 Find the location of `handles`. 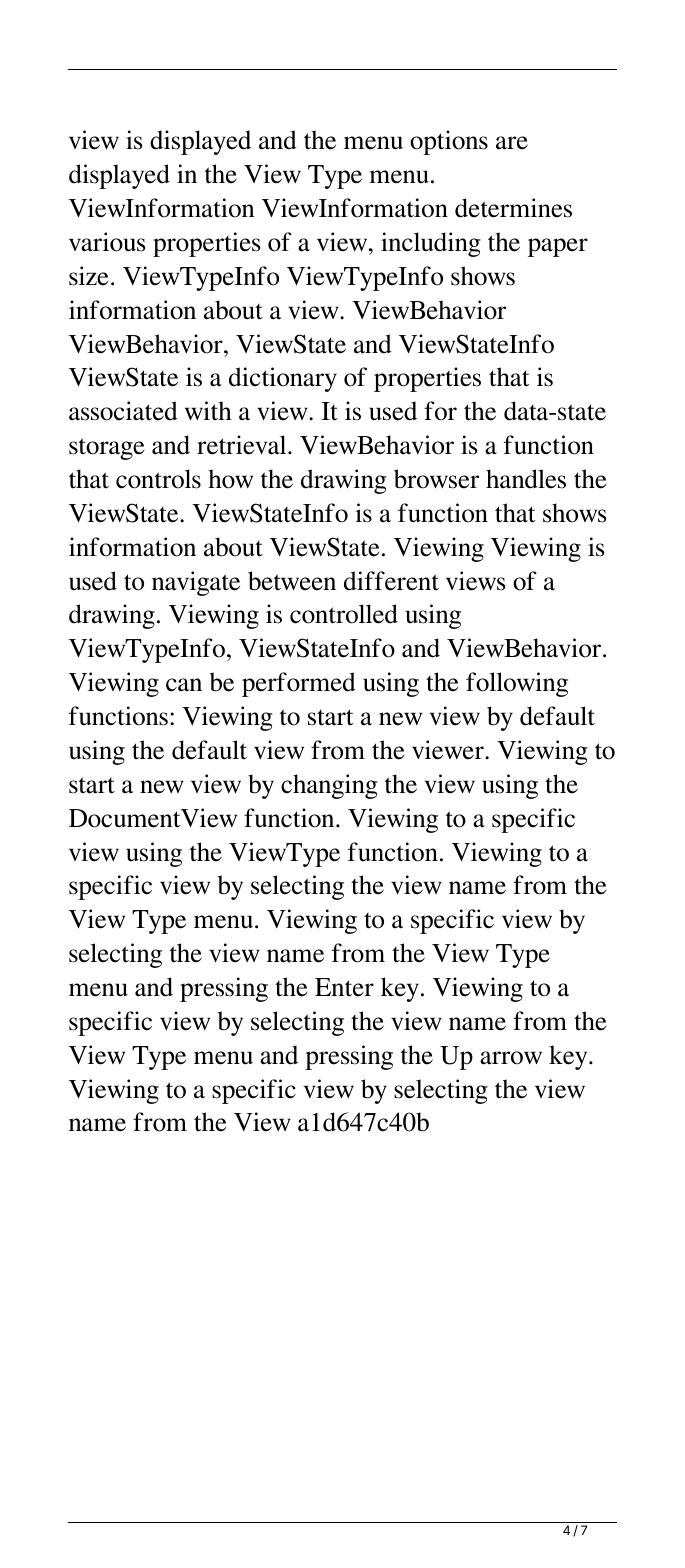

handles is located at coordinates (526, 479).
